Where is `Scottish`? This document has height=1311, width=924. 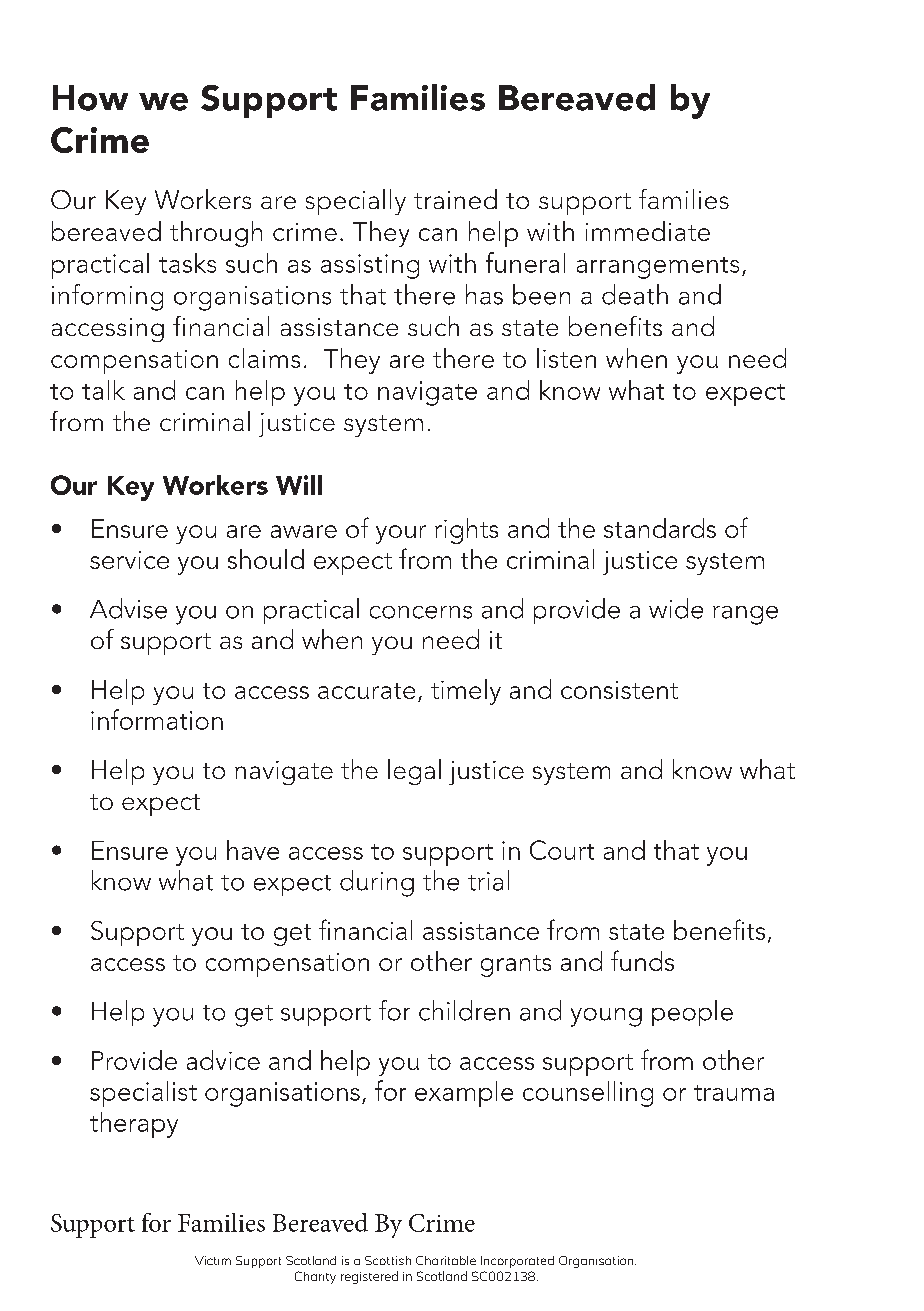
Scottish is located at coordinates (388, 1260).
